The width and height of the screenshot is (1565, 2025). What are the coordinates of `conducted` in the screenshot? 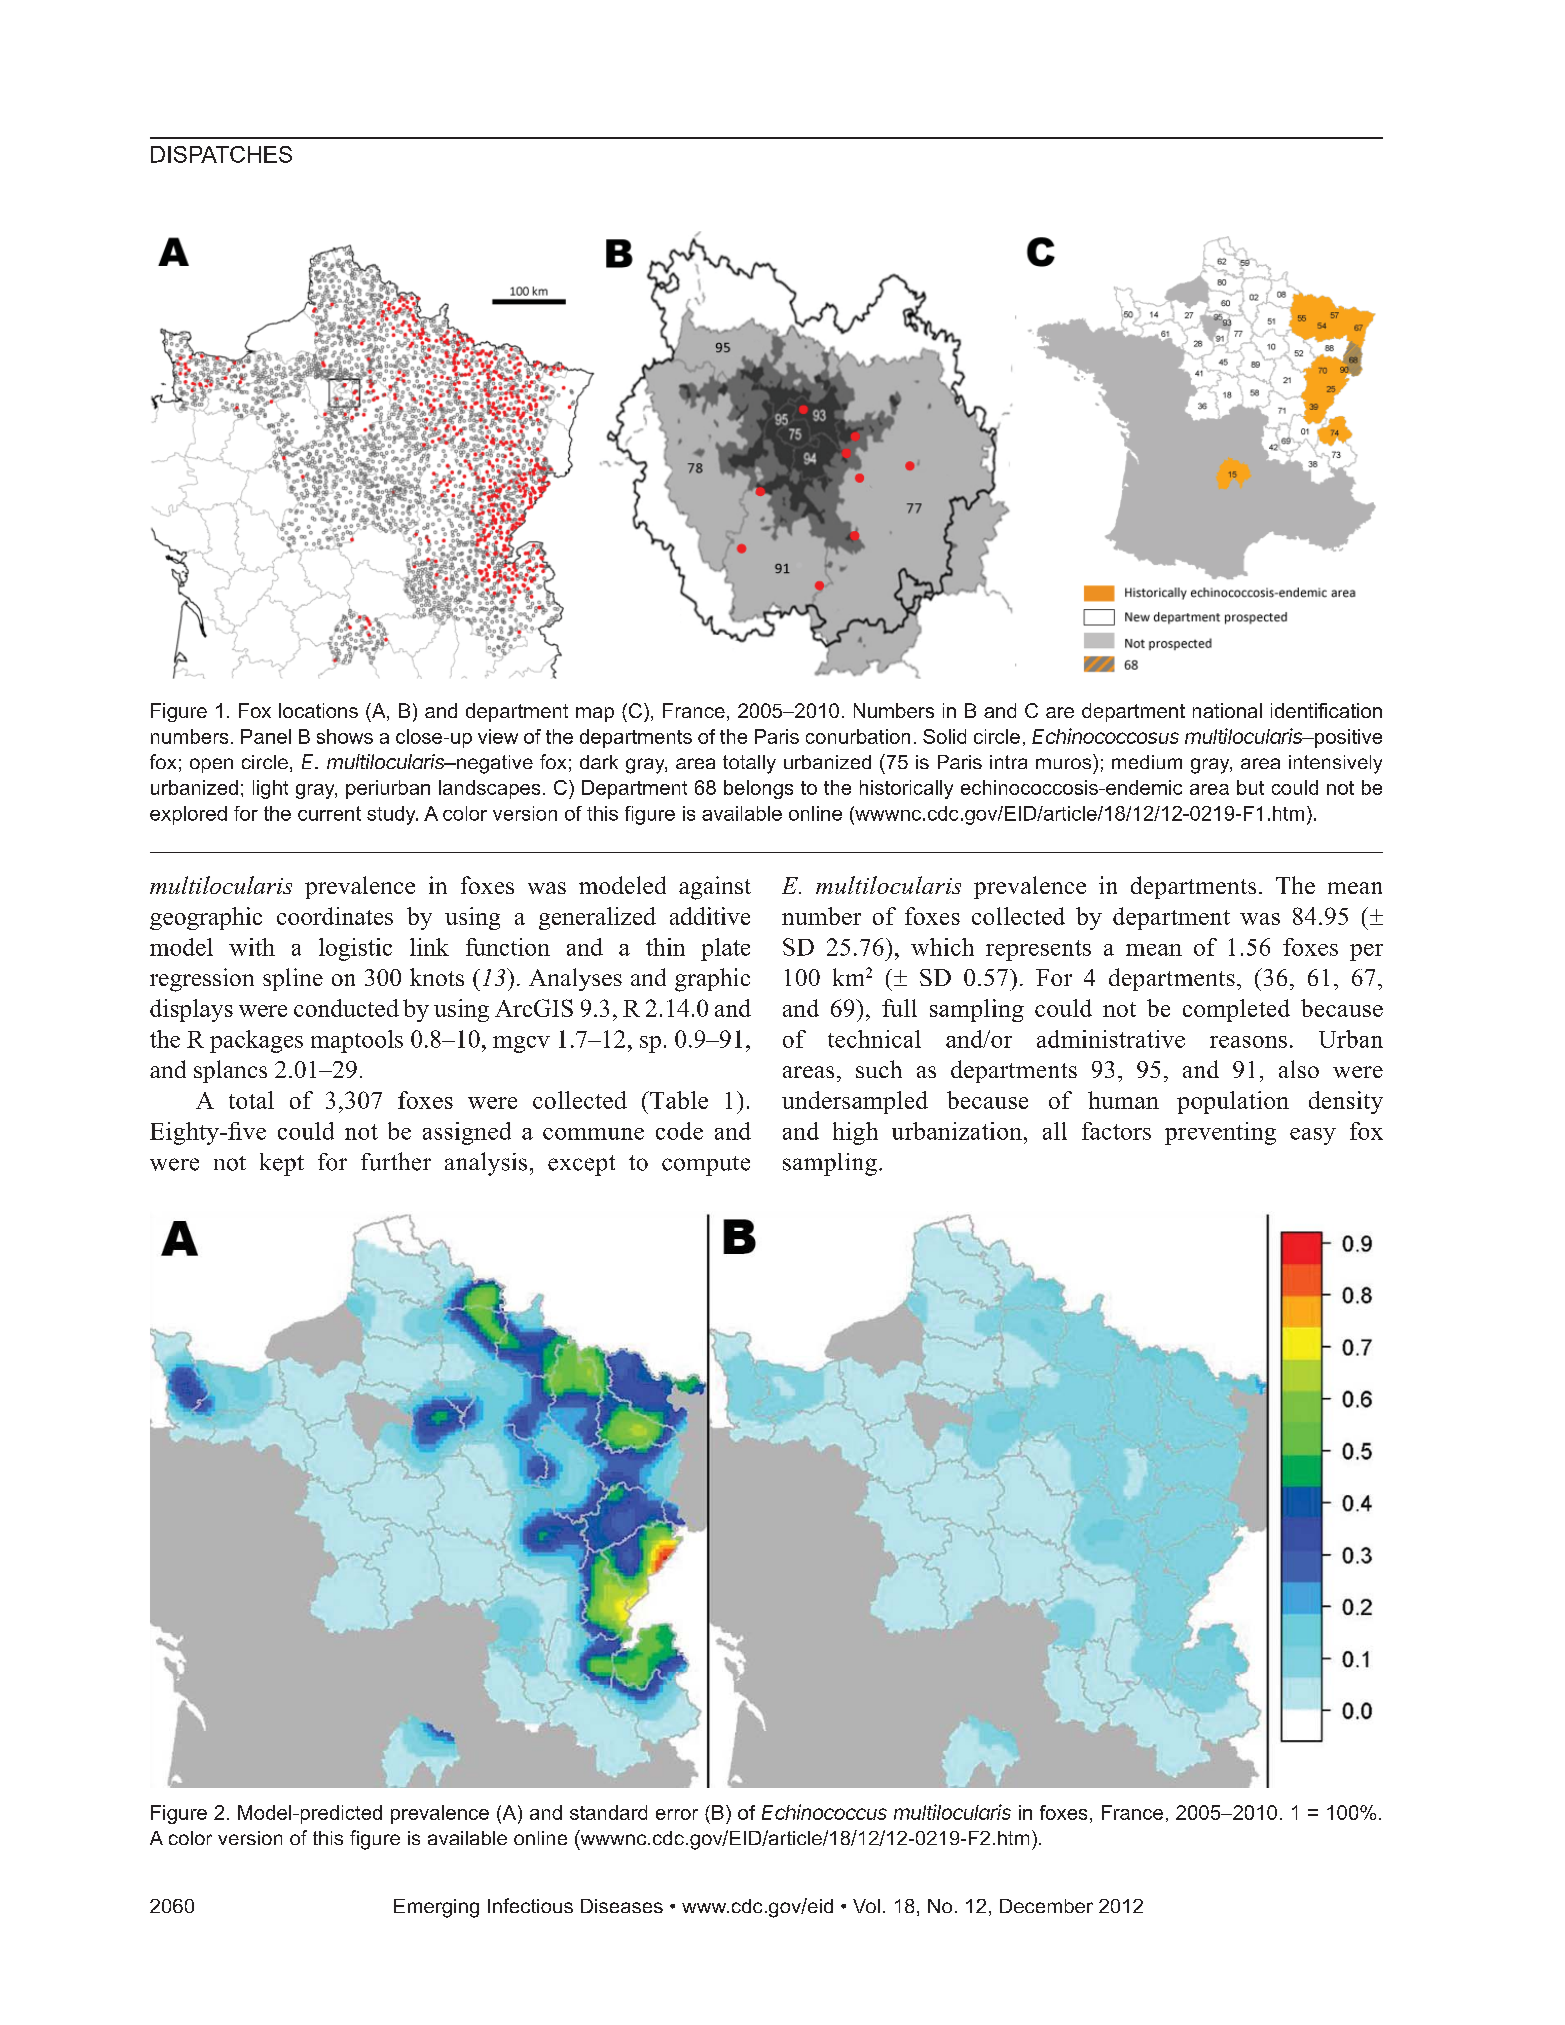 It's located at (346, 1008).
